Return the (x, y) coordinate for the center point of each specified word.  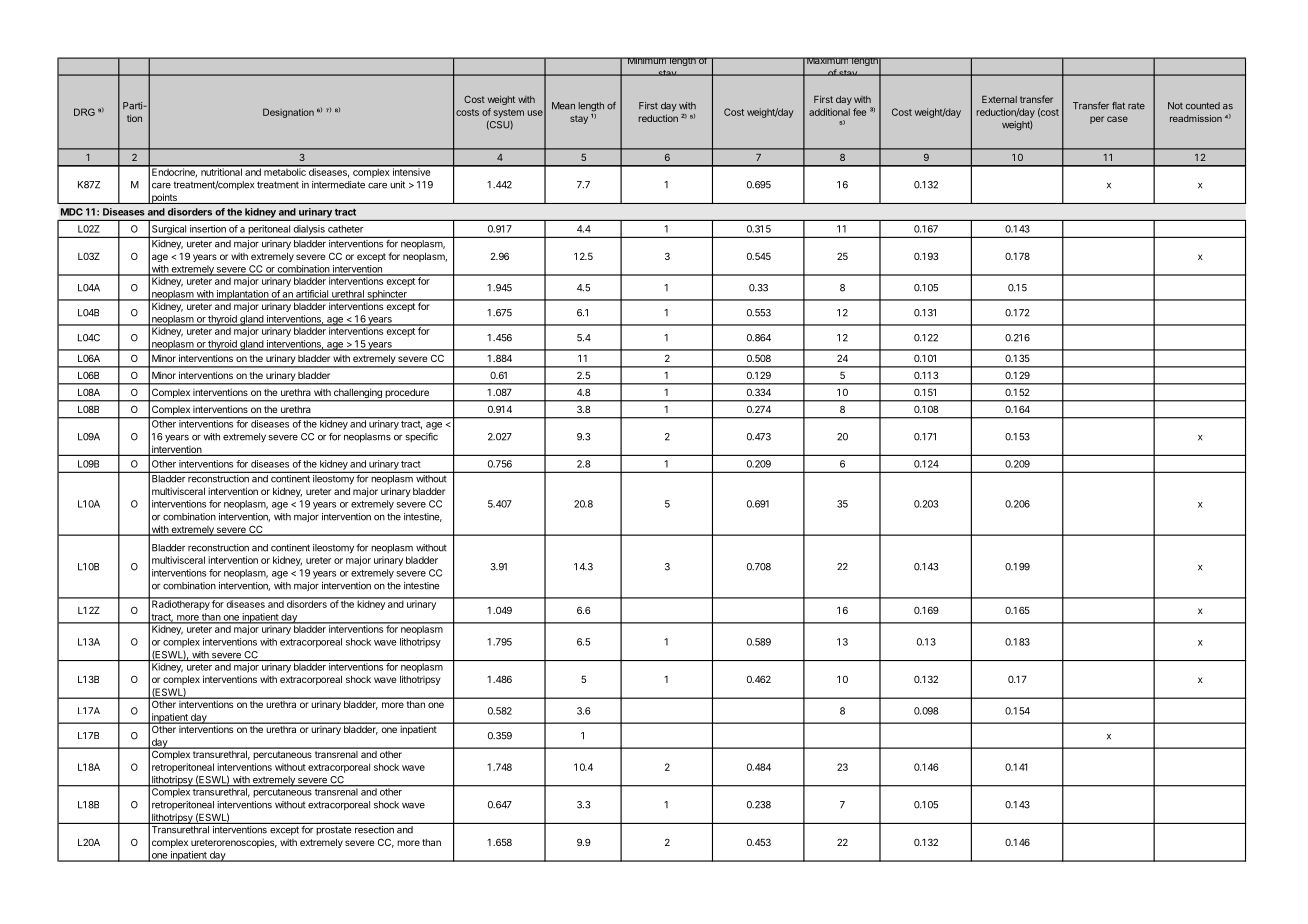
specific (421, 437)
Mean (563, 106)
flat (1118, 106)
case (1117, 119)
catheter (346, 229)
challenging (358, 395)
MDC (72, 212)
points (164, 198)
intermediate (338, 185)
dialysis (309, 231)
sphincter (387, 295)
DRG (84, 112)
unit (397, 185)
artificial (312, 295)
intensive (412, 171)
